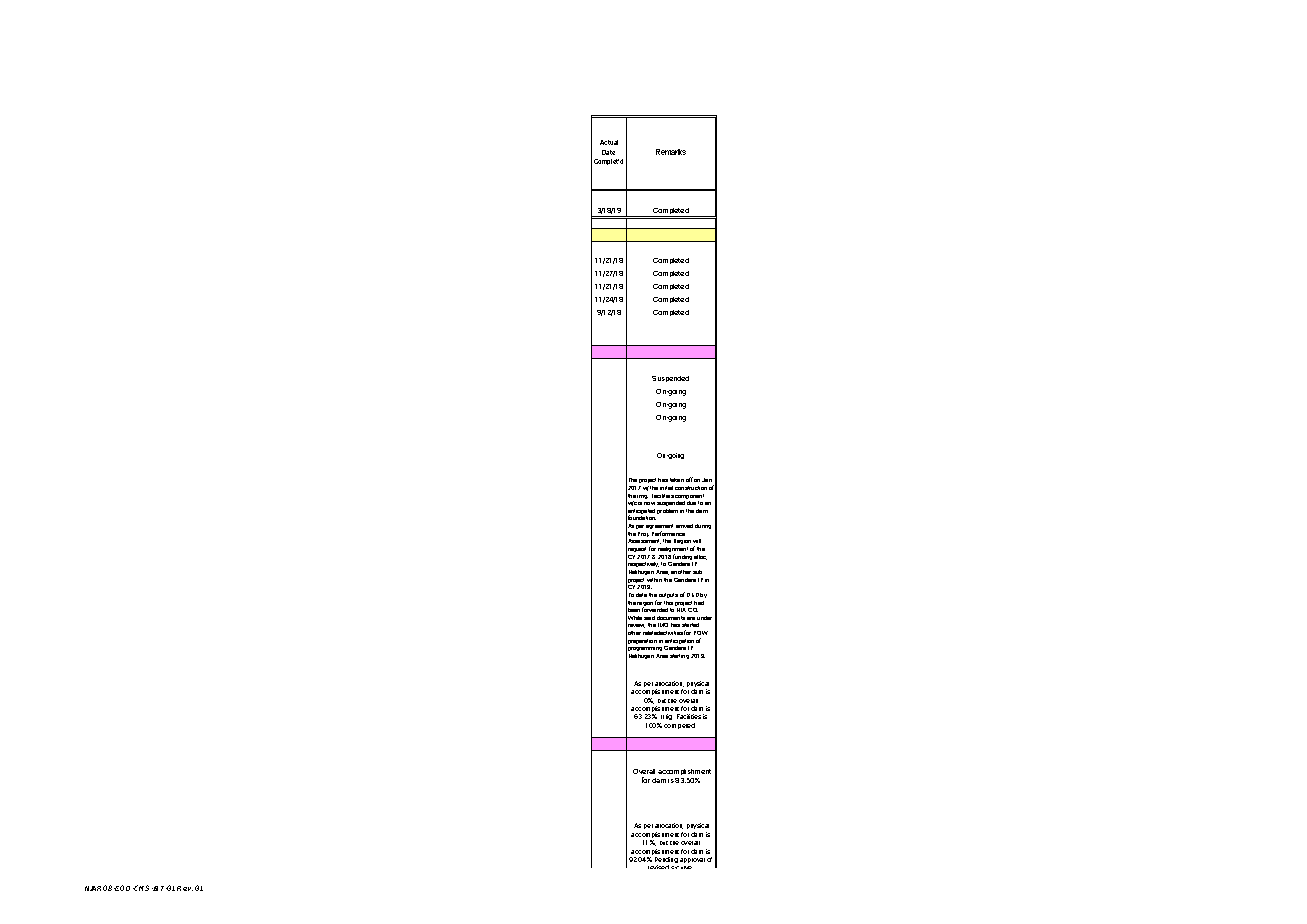  What do you see at coordinates (609, 142) in the screenshot?
I see `Actual` at bounding box center [609, 142].
